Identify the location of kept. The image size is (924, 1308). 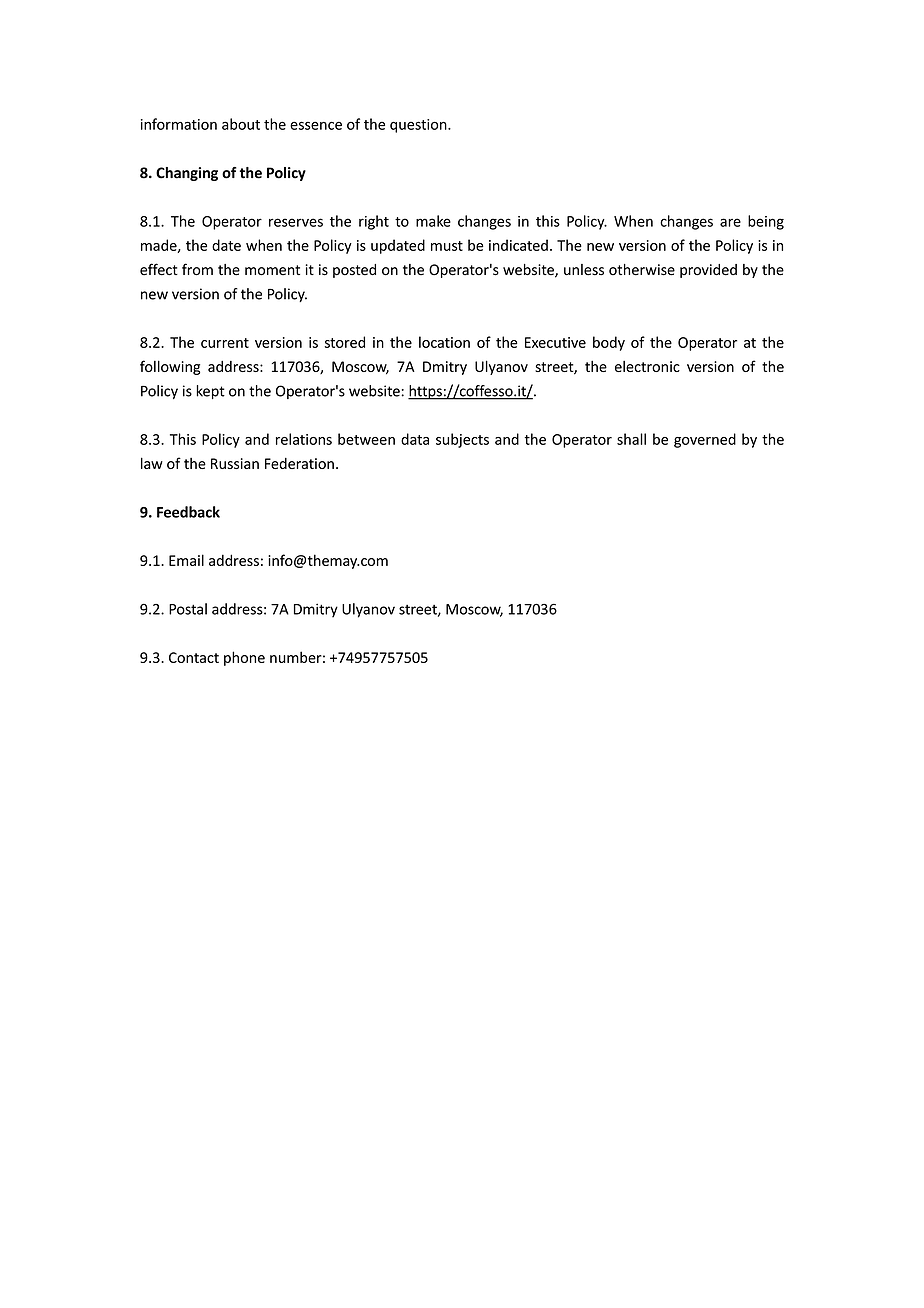
(210, 392).
